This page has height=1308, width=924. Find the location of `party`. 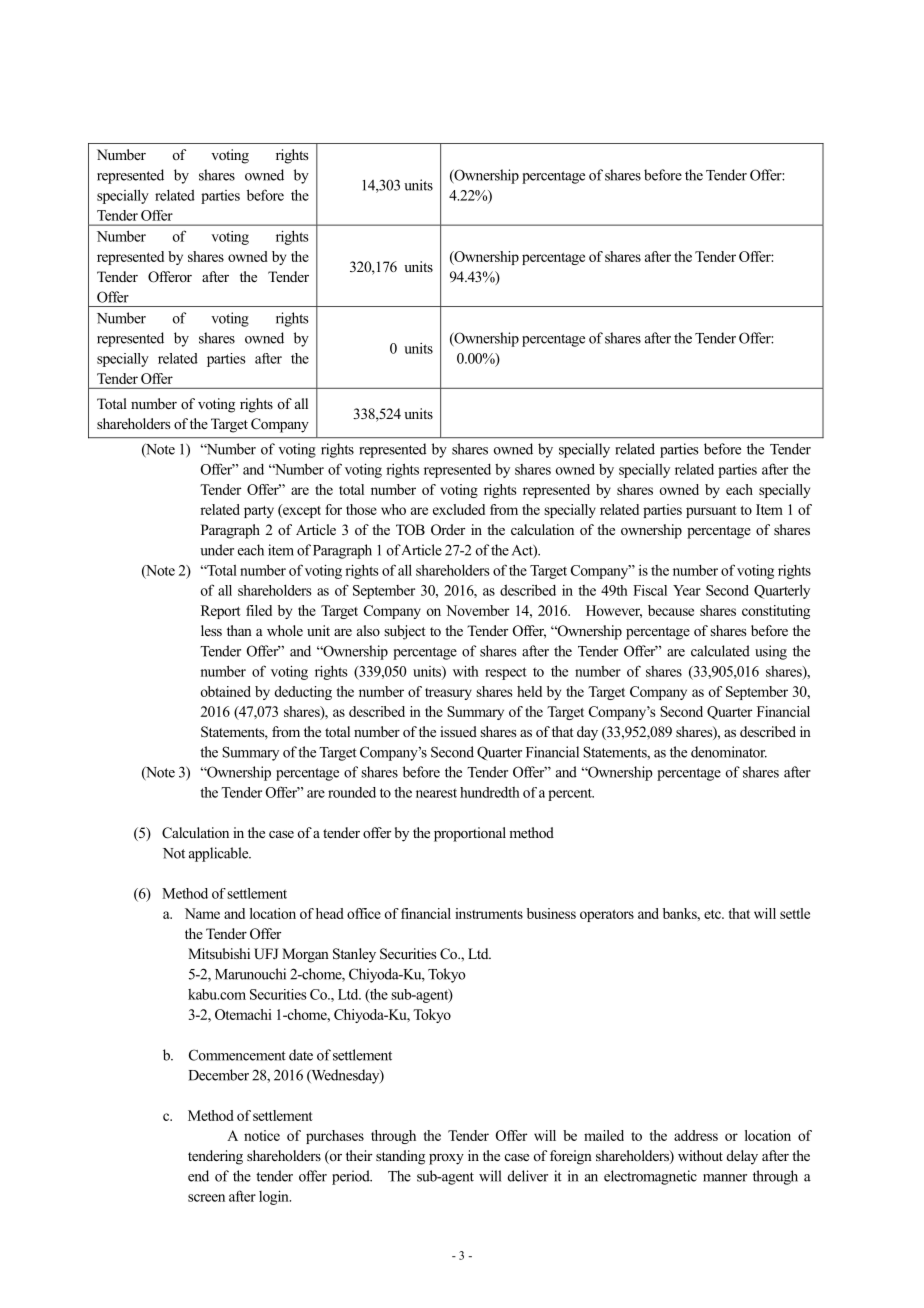

party is located at coordinates (259, 512).
